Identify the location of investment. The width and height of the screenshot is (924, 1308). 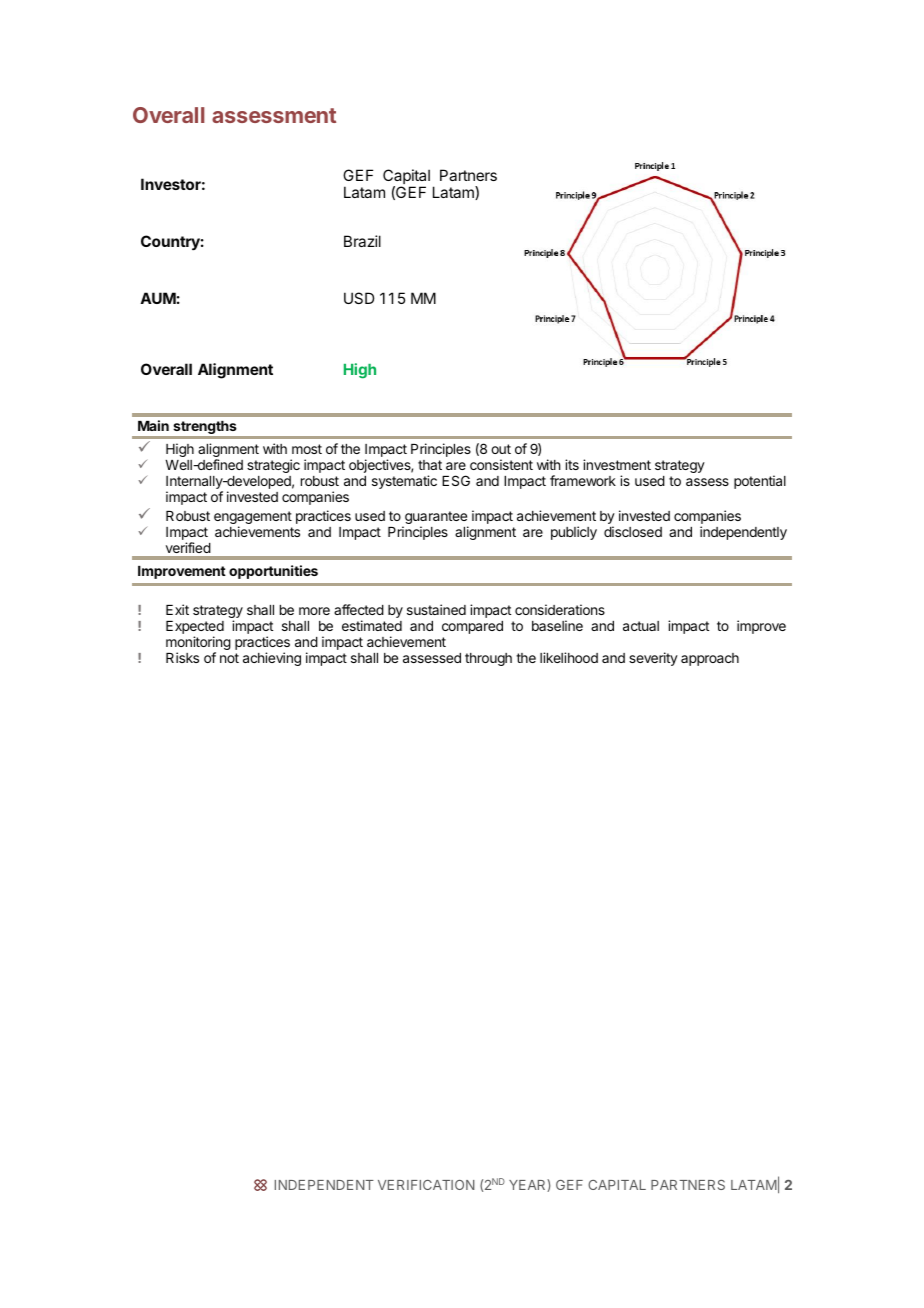
(617, 464).
